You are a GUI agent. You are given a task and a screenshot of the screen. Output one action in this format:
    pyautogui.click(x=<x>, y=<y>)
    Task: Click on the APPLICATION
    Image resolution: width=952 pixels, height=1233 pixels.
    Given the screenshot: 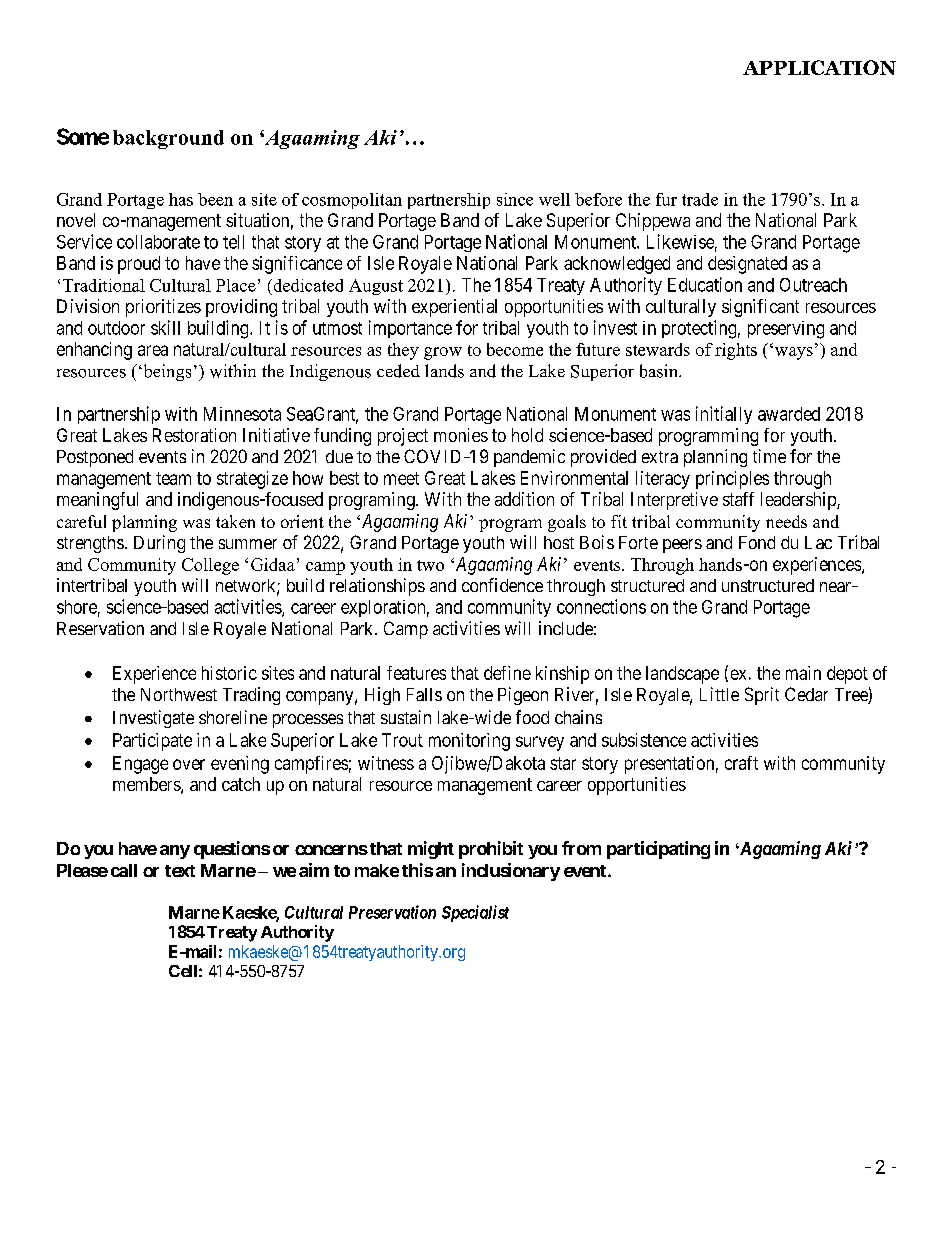 What is the action you would take?
    pyautogui.click(x=819, y=67)
